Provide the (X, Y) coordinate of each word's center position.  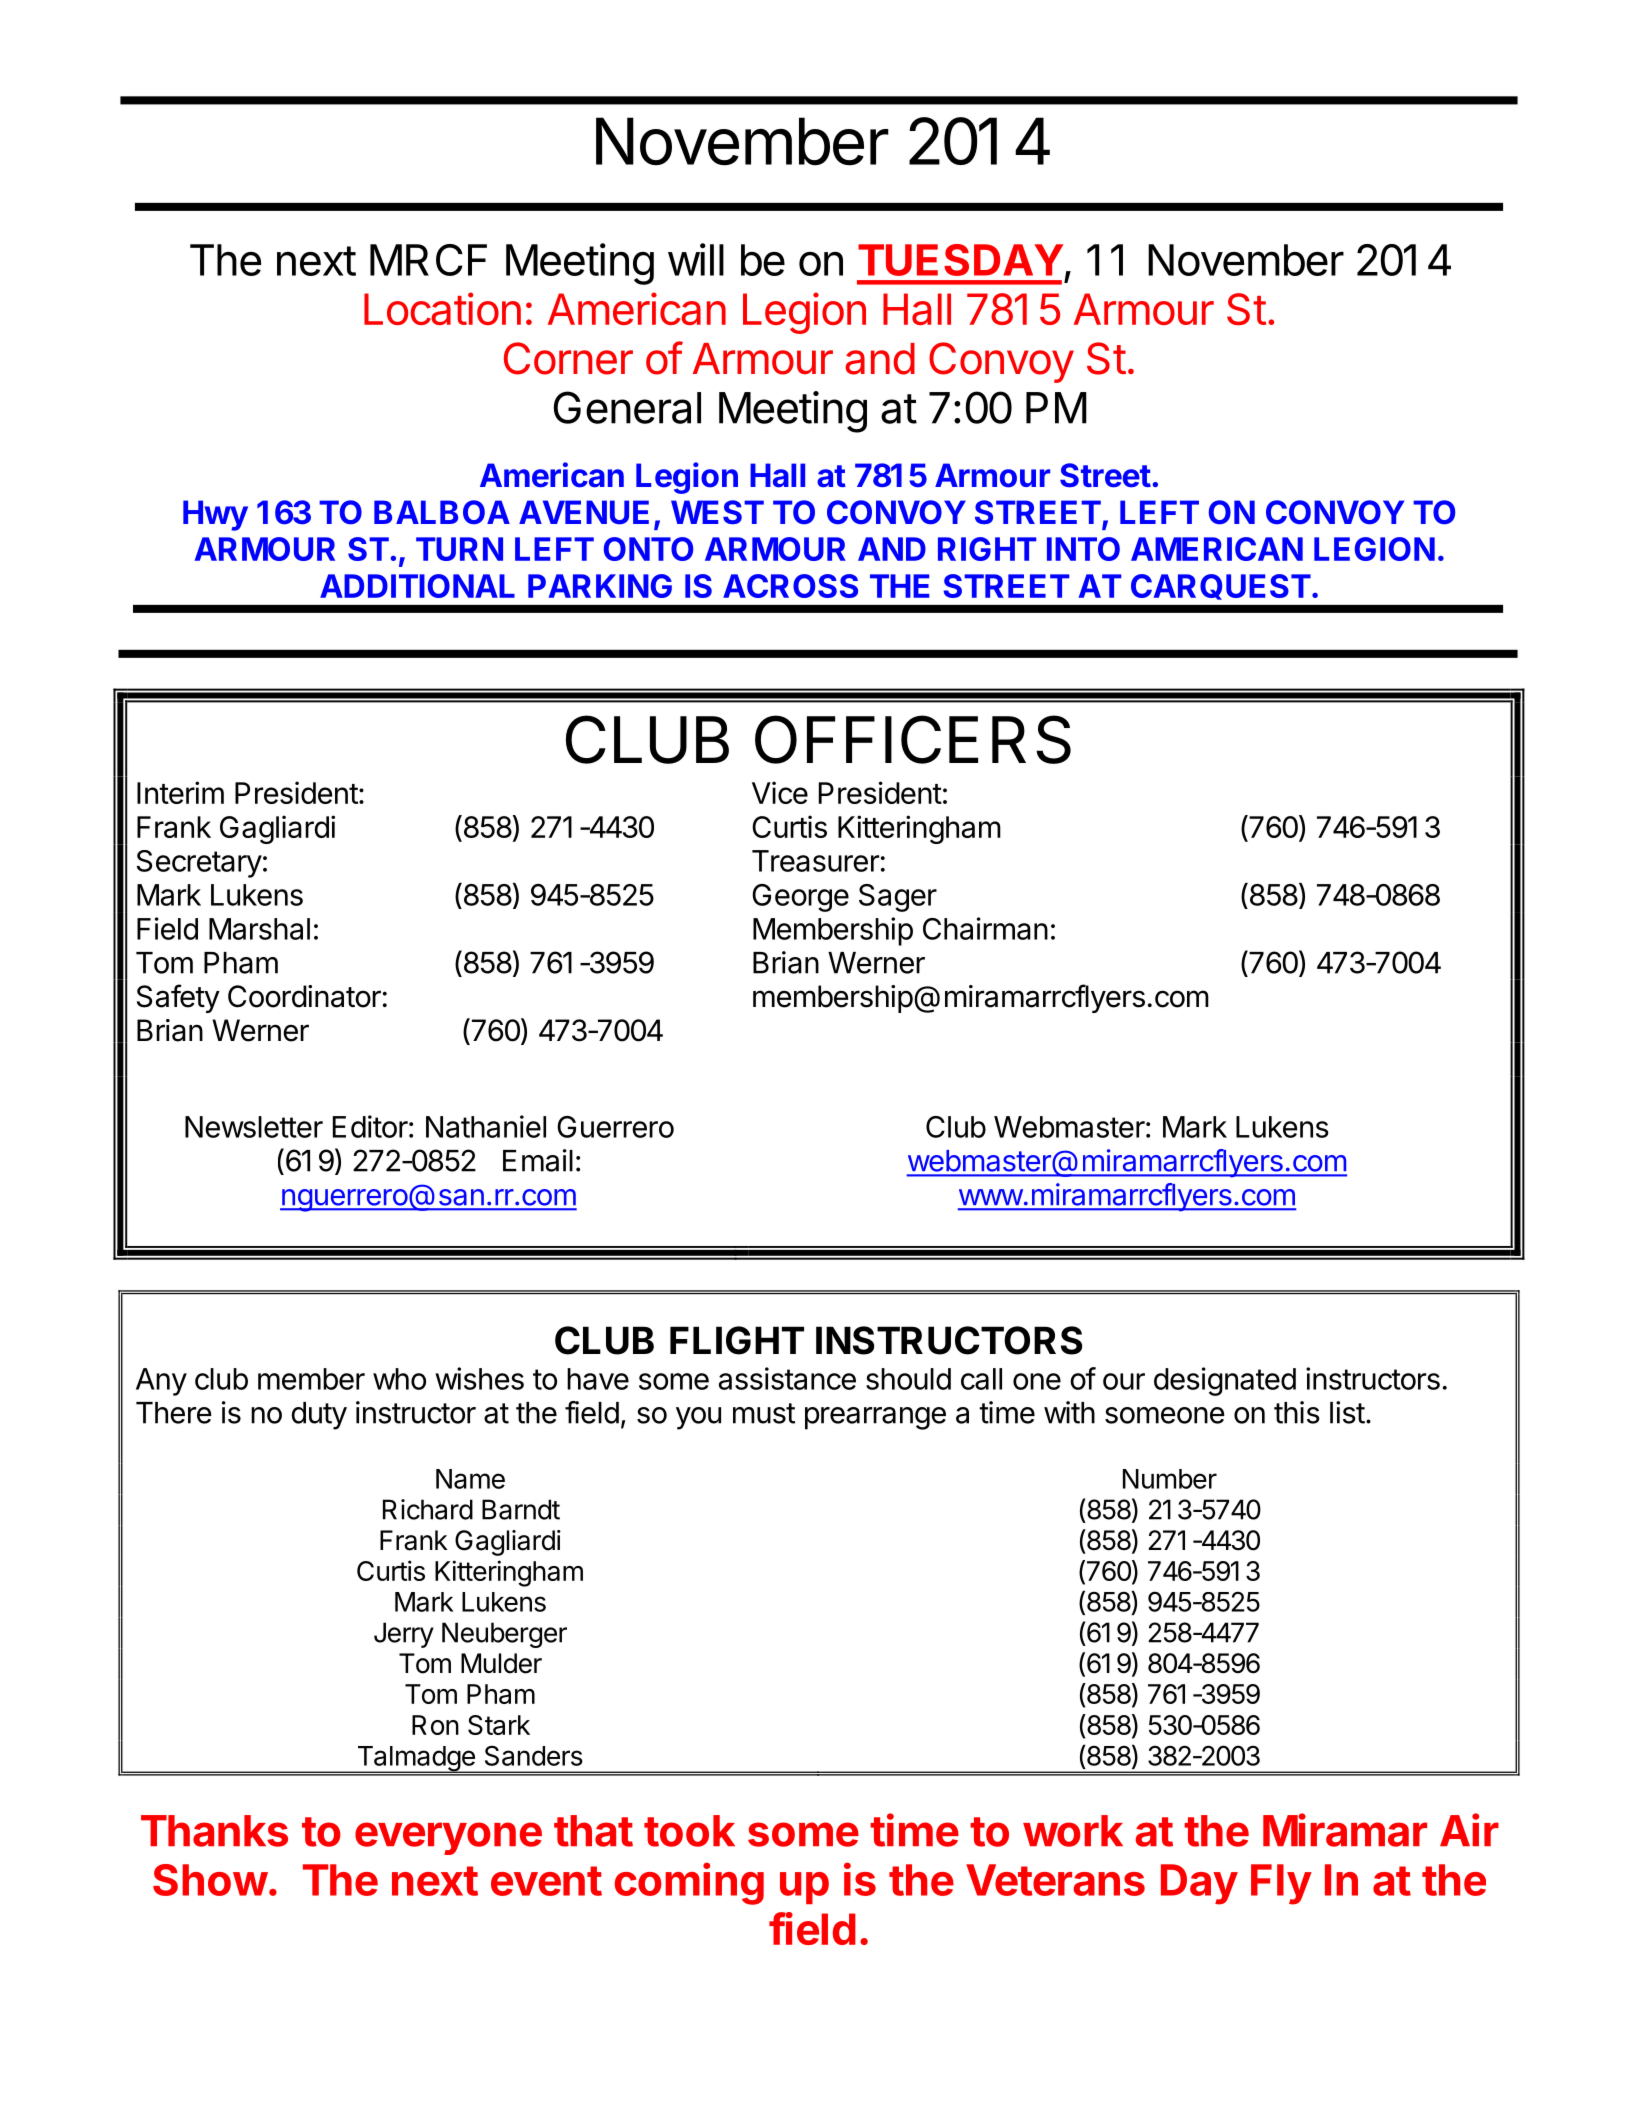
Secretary (199, 864)
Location (442, 308)
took (689, 1831)
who (399, 1379)
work (1073, 1831)
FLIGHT (737, 1340)
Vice (780, 792)
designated (1225, 1381)
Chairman (985, 928)
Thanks (214, 1831)
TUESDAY (960, 260)
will (696, 259)
